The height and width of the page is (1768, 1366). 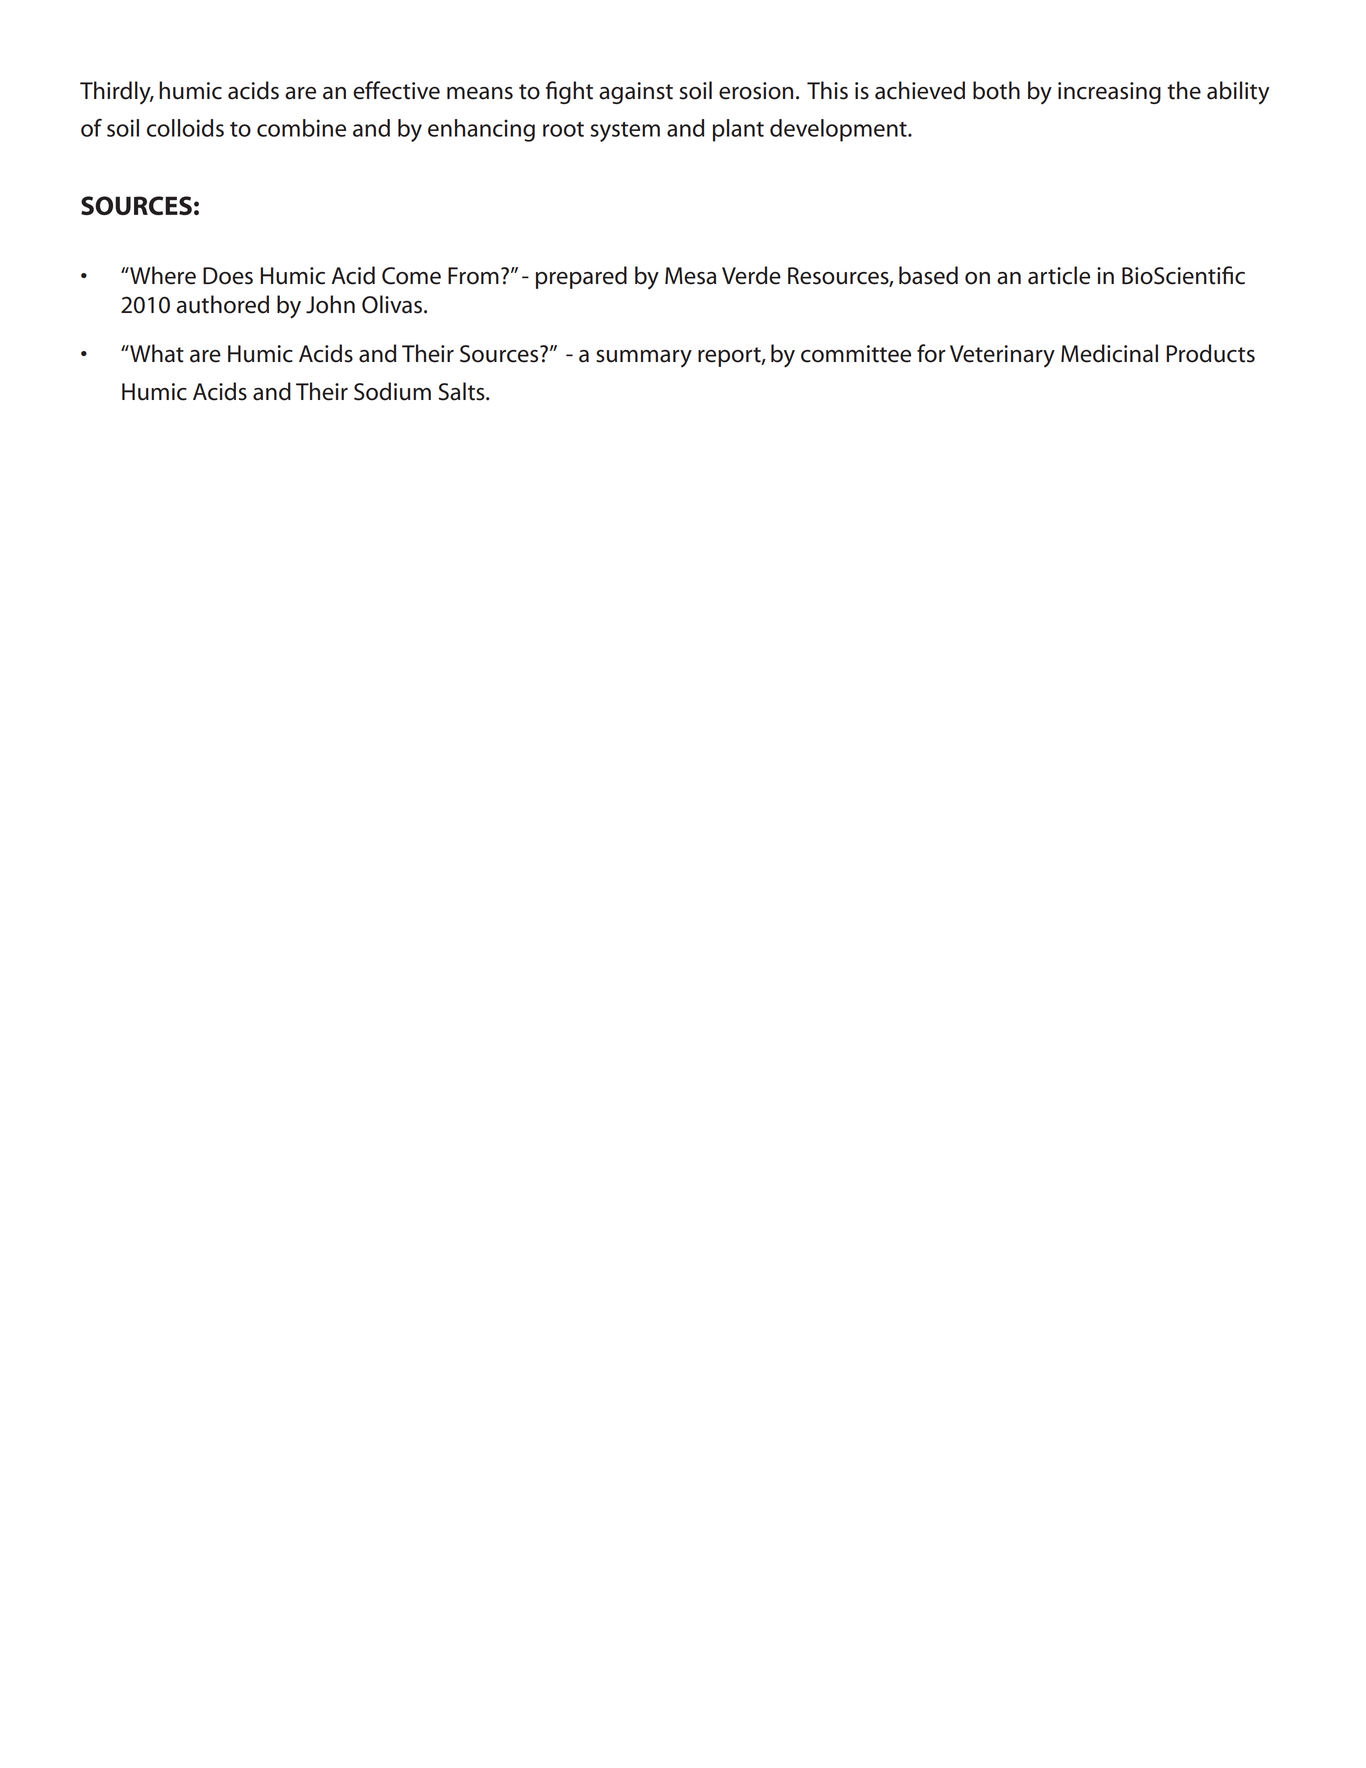 I want to click on Sodium, so click(x=392, y=391).
